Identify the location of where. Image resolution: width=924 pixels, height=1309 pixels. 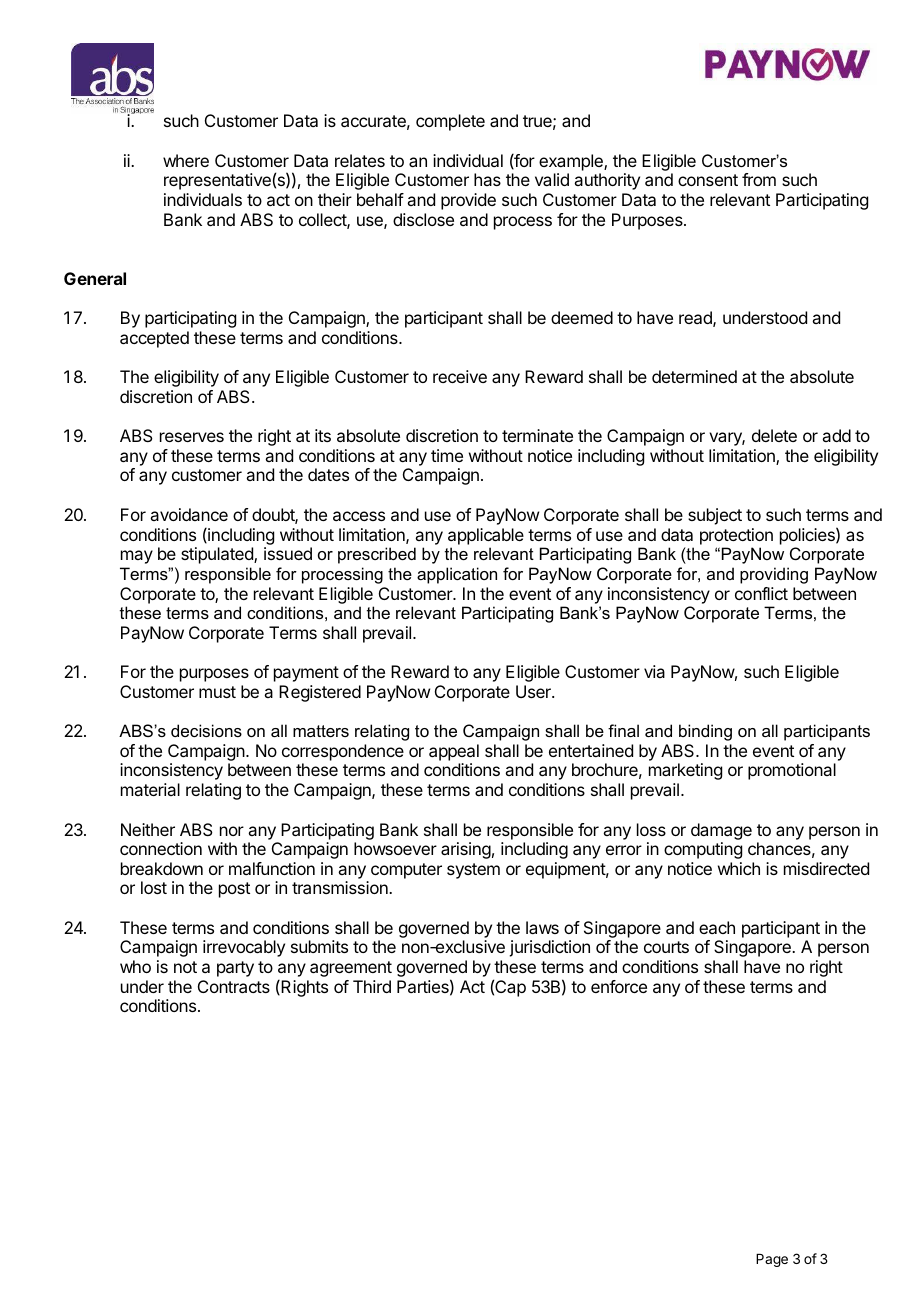
(186, 160).
